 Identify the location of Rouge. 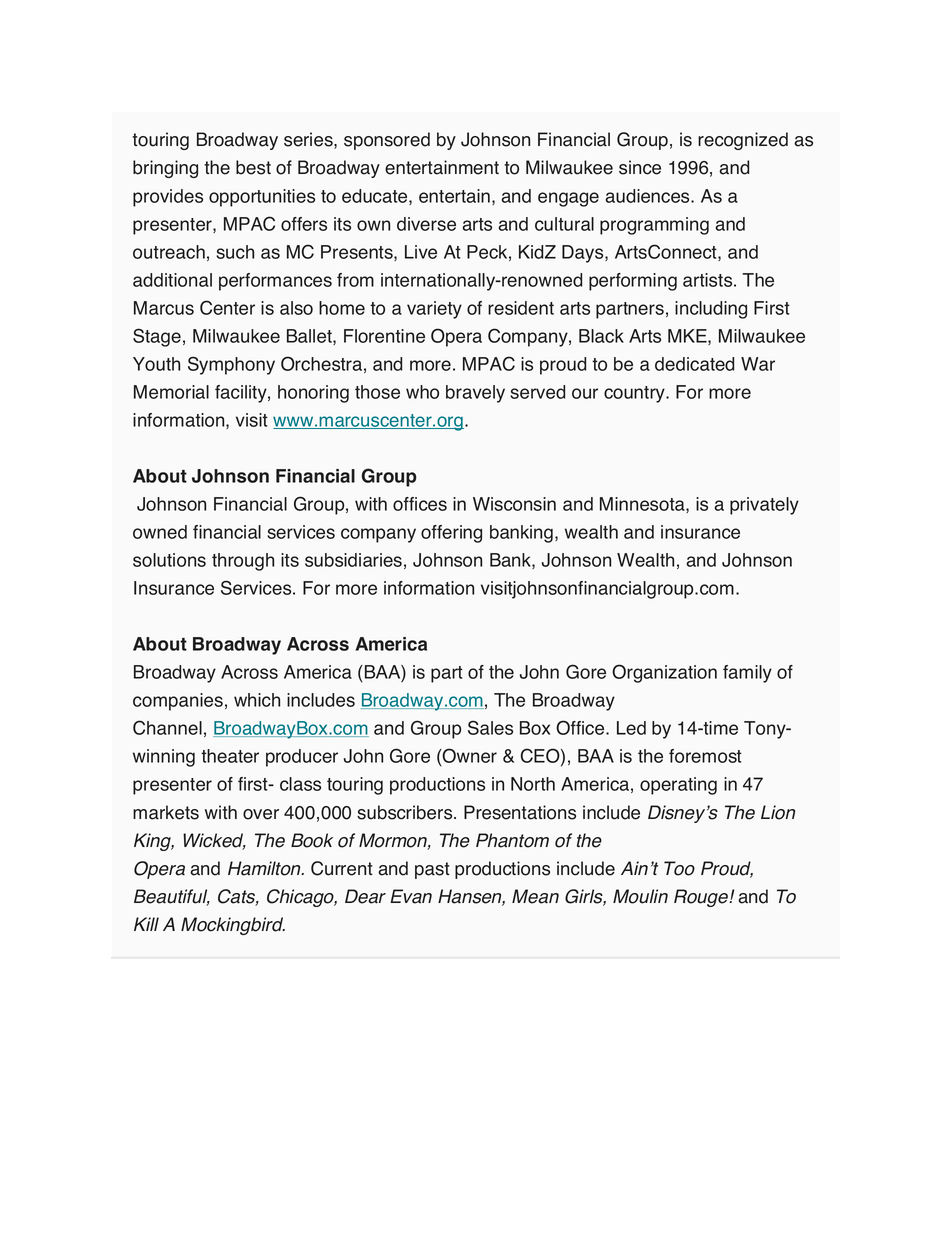
(702, 898).
